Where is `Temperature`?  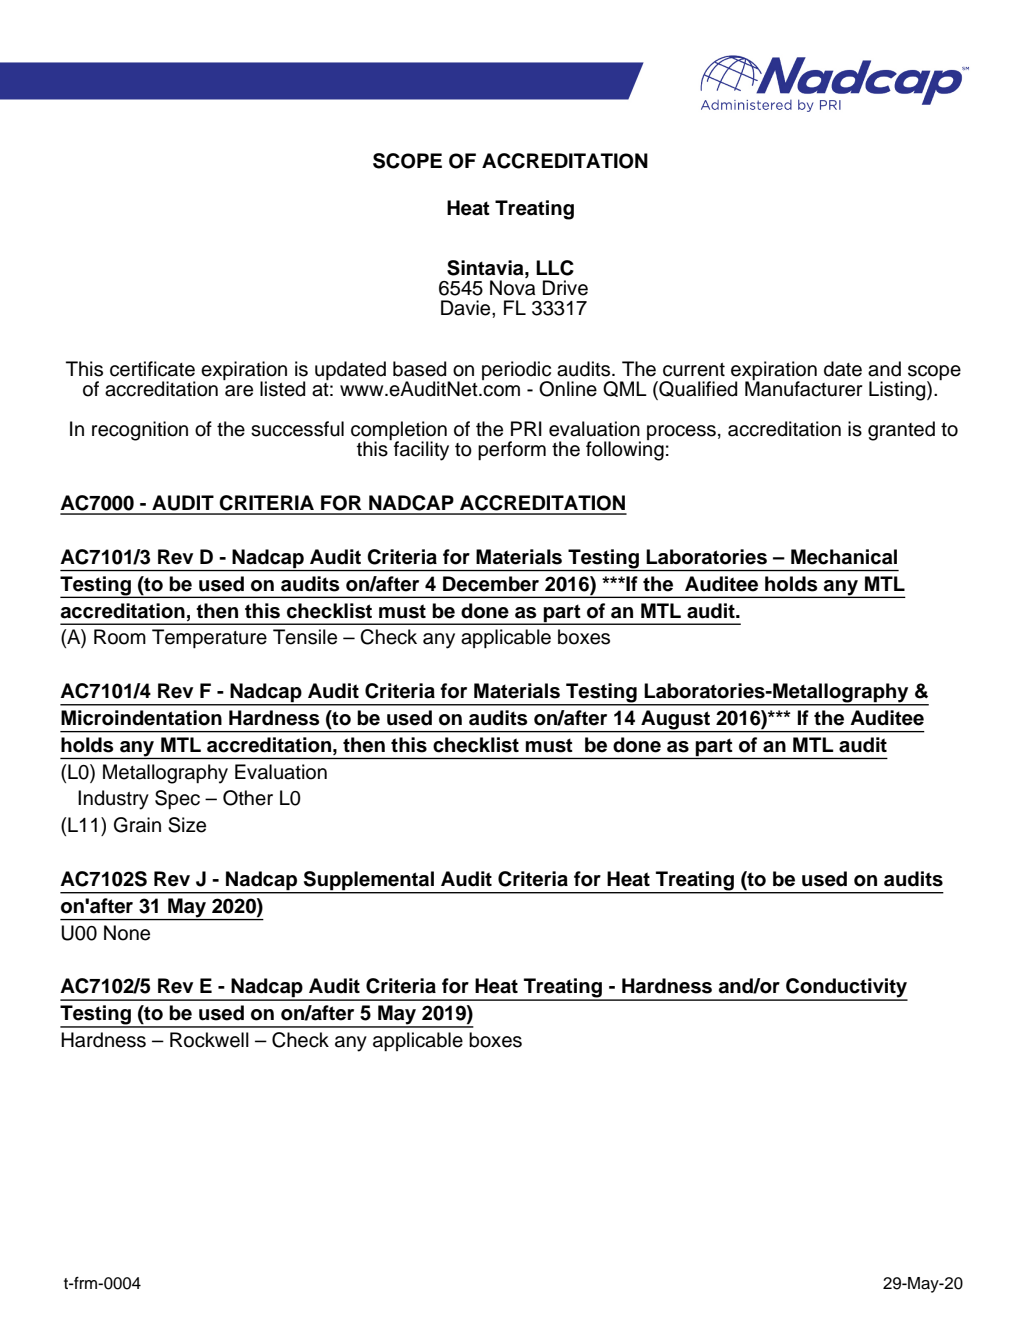 Temperature is located at coordinates (209, 638).
